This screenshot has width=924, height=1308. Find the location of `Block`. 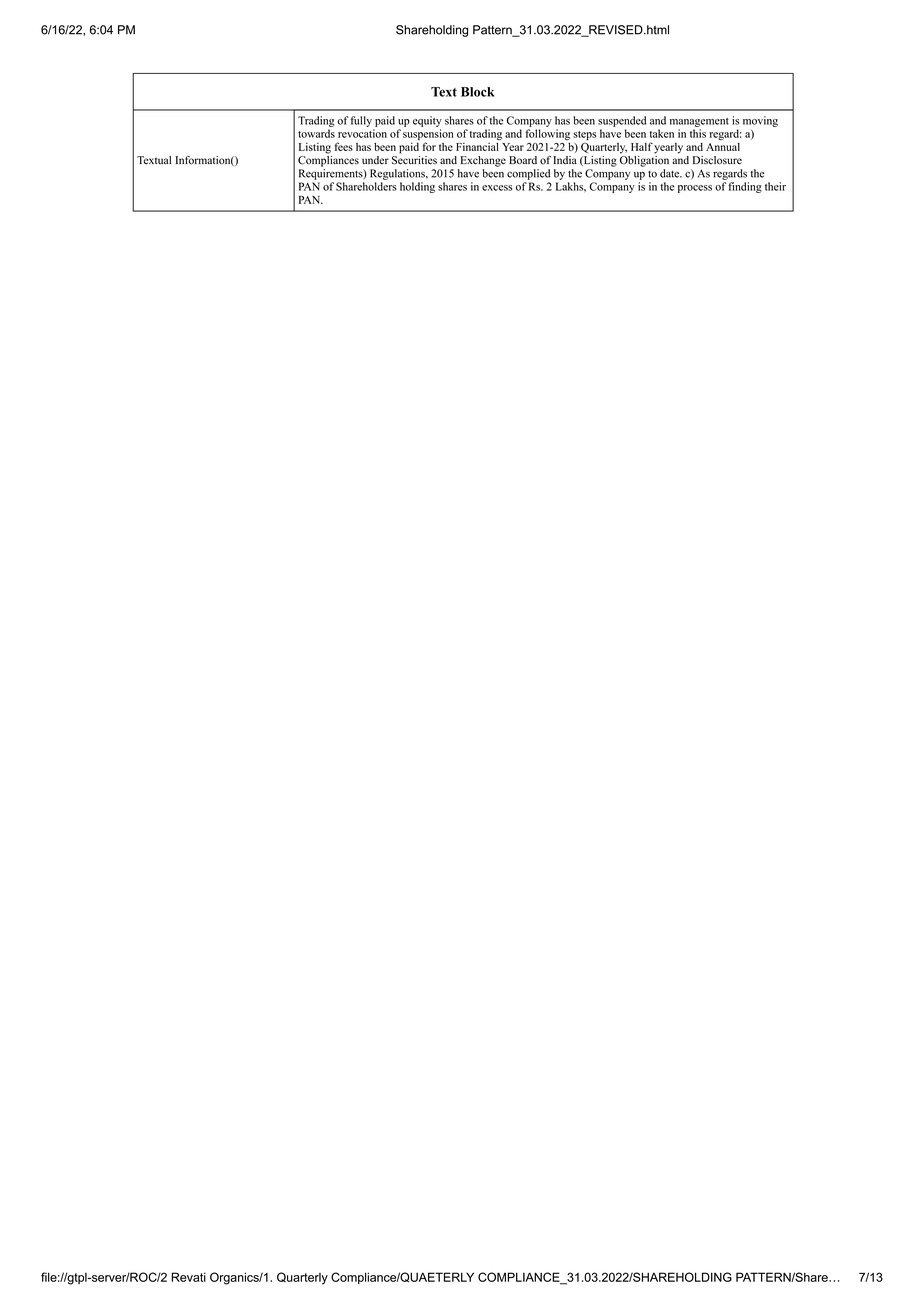

Block is located at coordinates (478, 92).
